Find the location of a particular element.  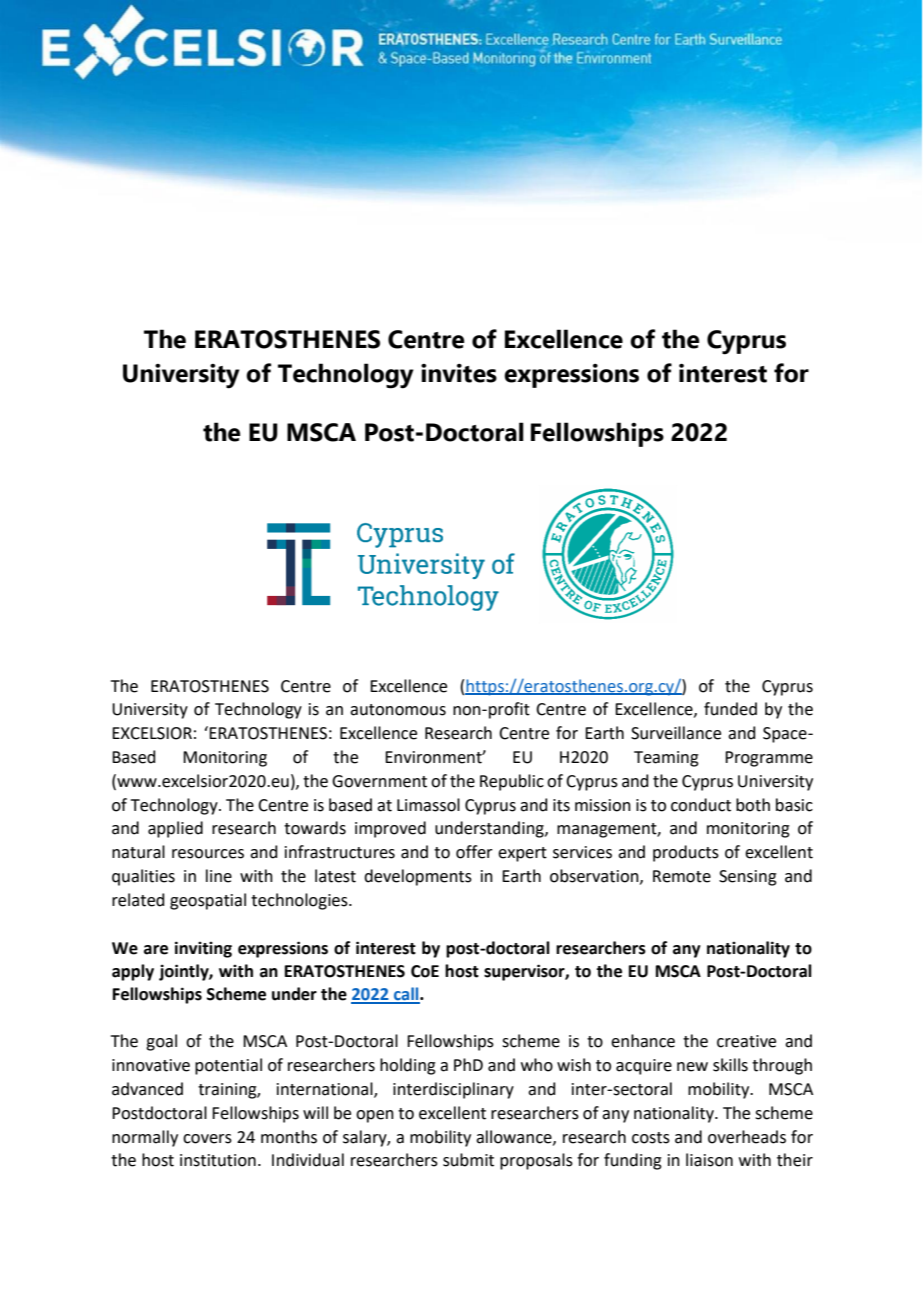

Sensing is located at coordinates (748, 878).
